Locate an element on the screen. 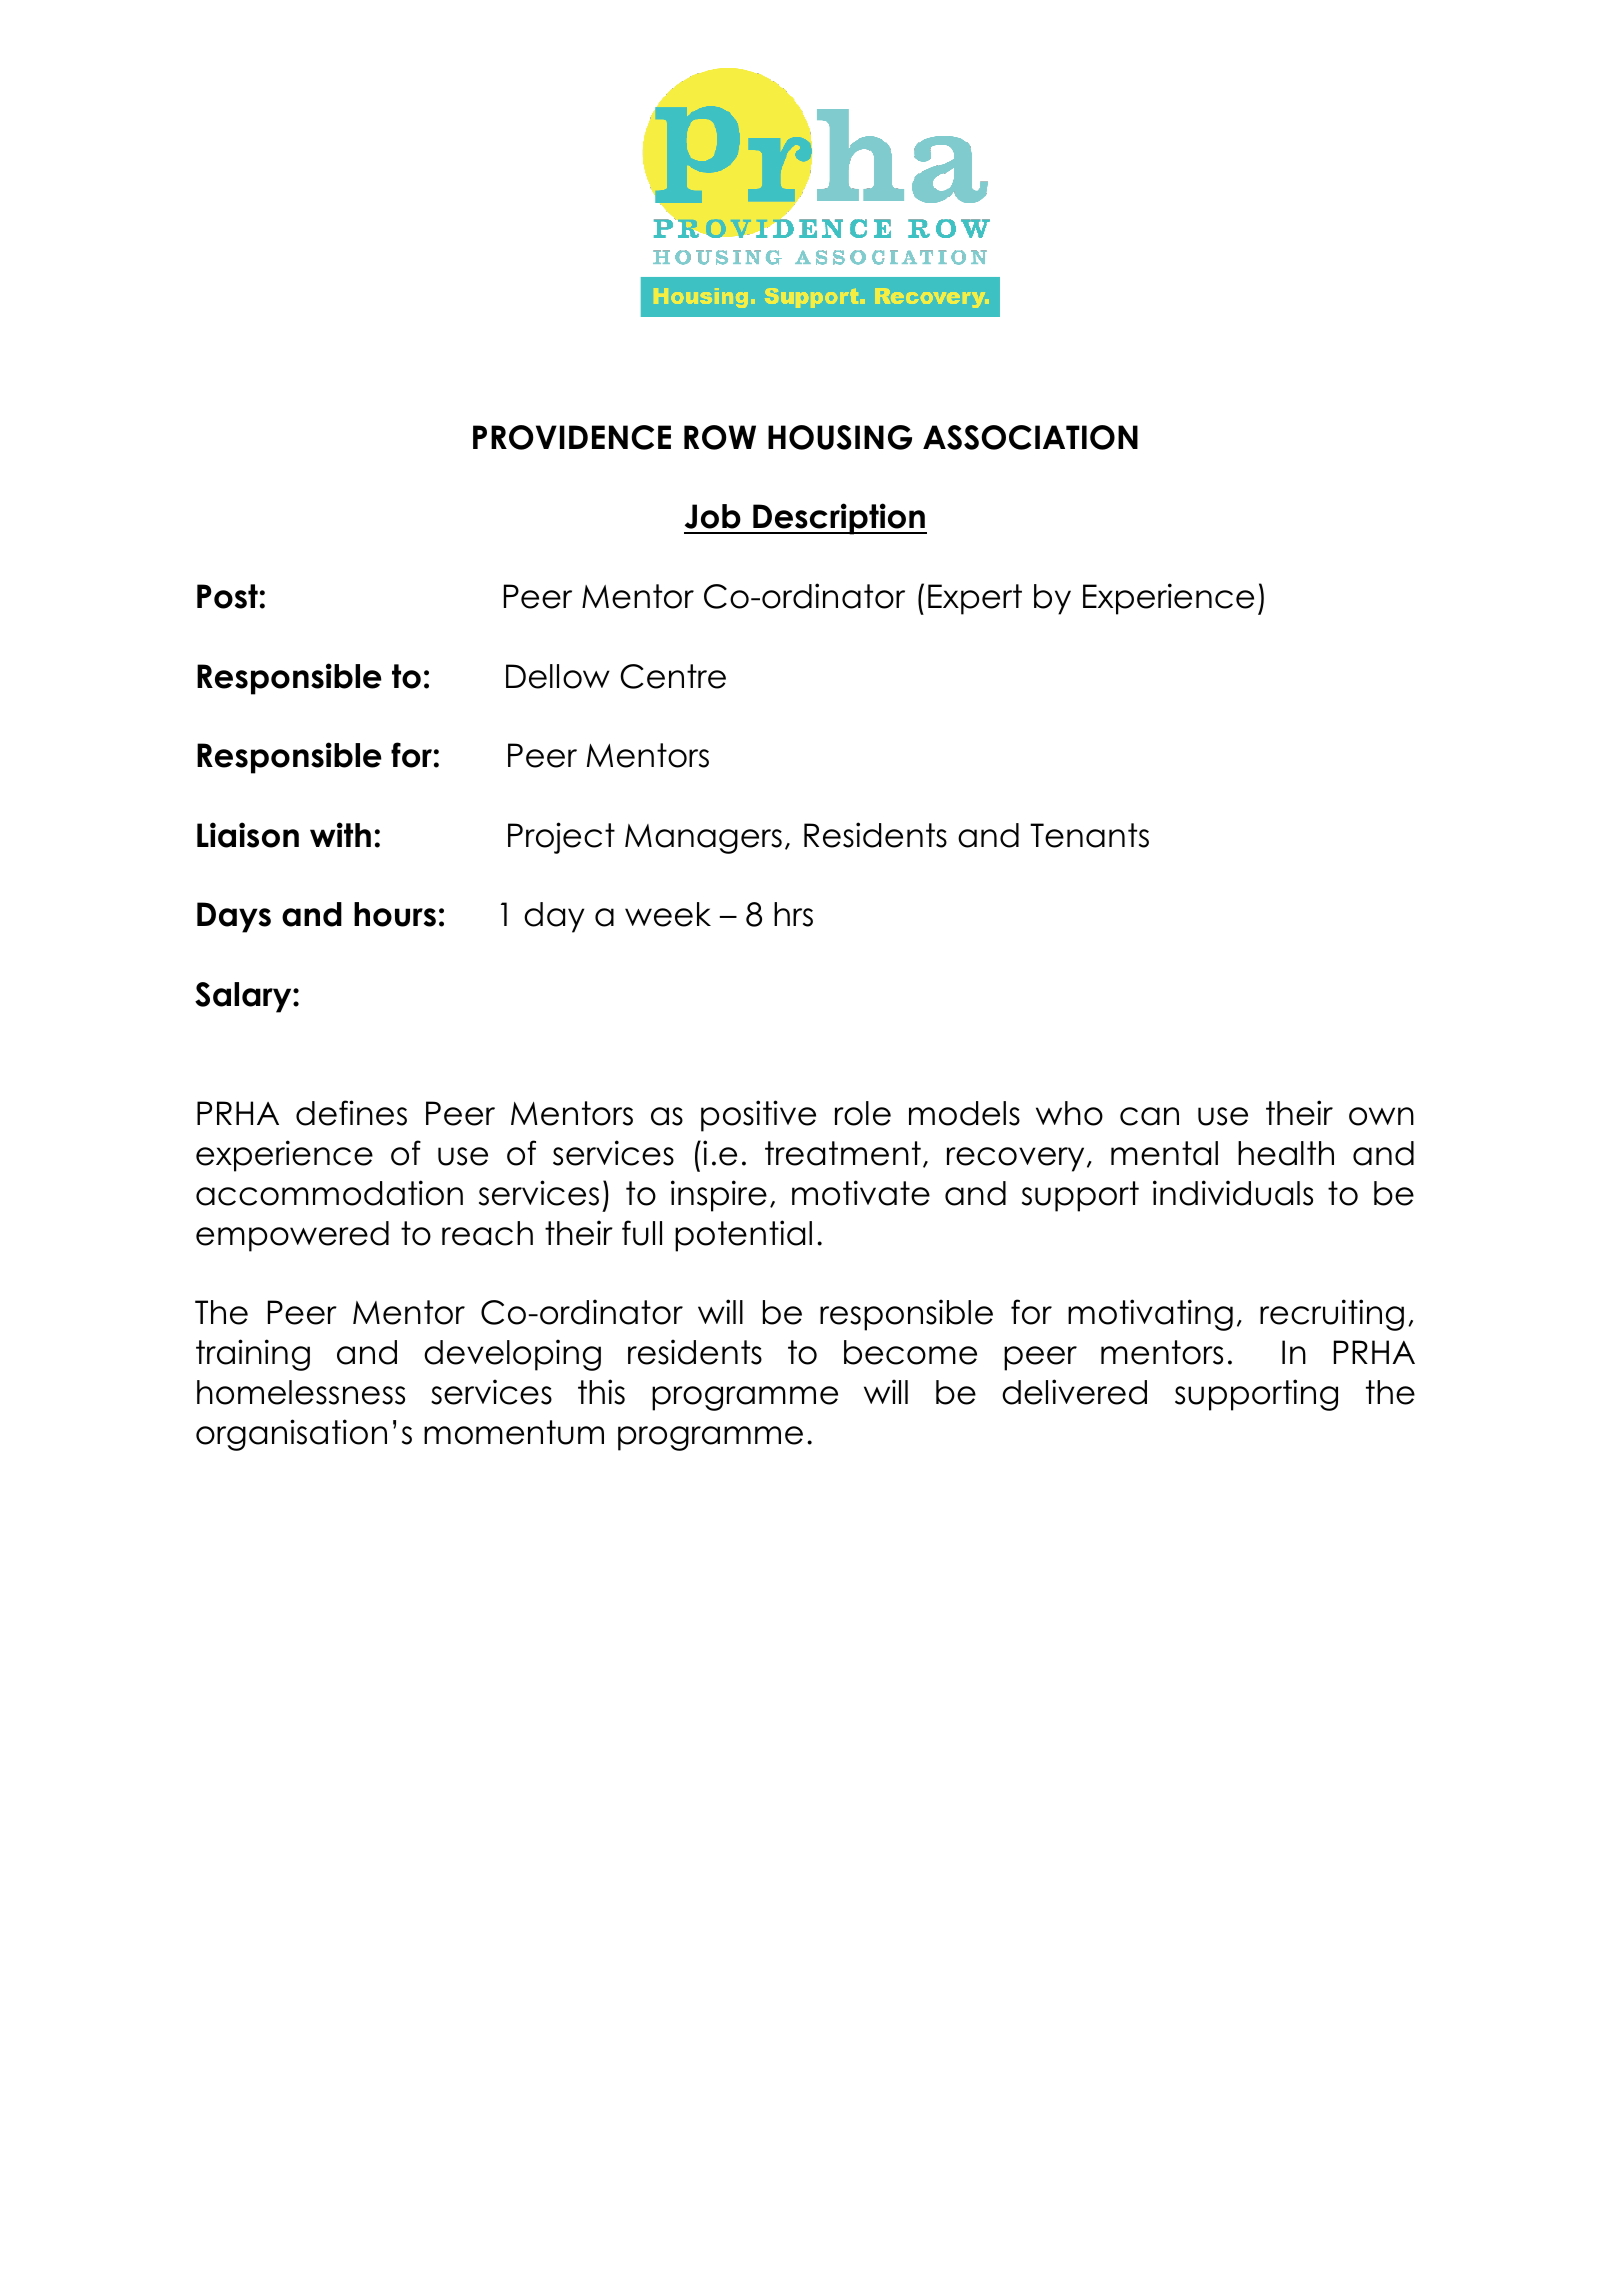 The width and height of the screenshot is (1611, 2278). PROVIDENCE is located at coordinates (572, 437).
